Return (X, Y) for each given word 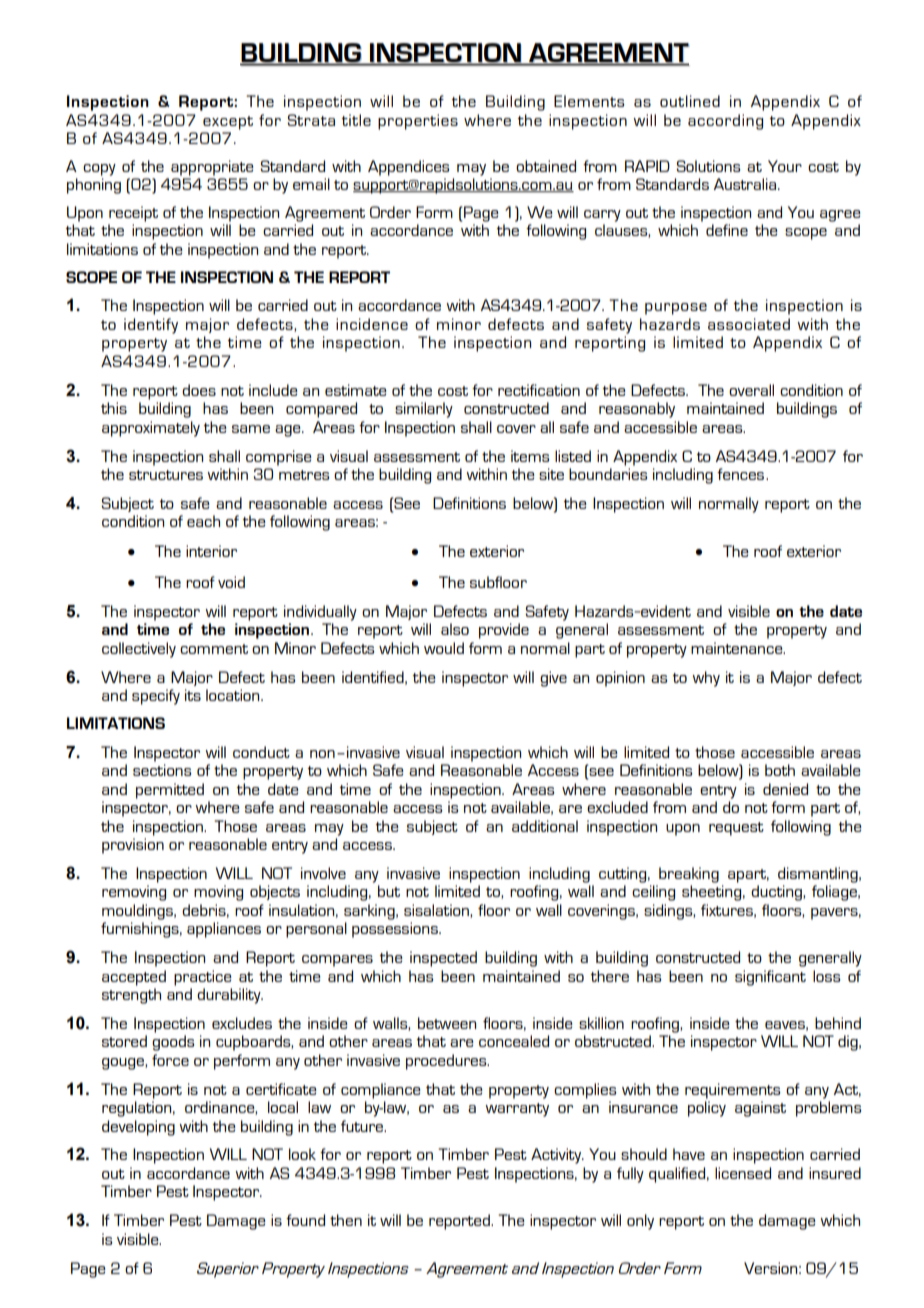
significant (770, 978)
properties (418, 122)
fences (742, 474)
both (780, 770)
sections (162, 770)
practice (203, 978)
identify (151, 326)
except (228, 123)
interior (211, 551)
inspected (443, 959)
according (725, 122)
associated (749, 324)
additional (545, 826)
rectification (539, 390)
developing (138, 1128)
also (455, 629)
